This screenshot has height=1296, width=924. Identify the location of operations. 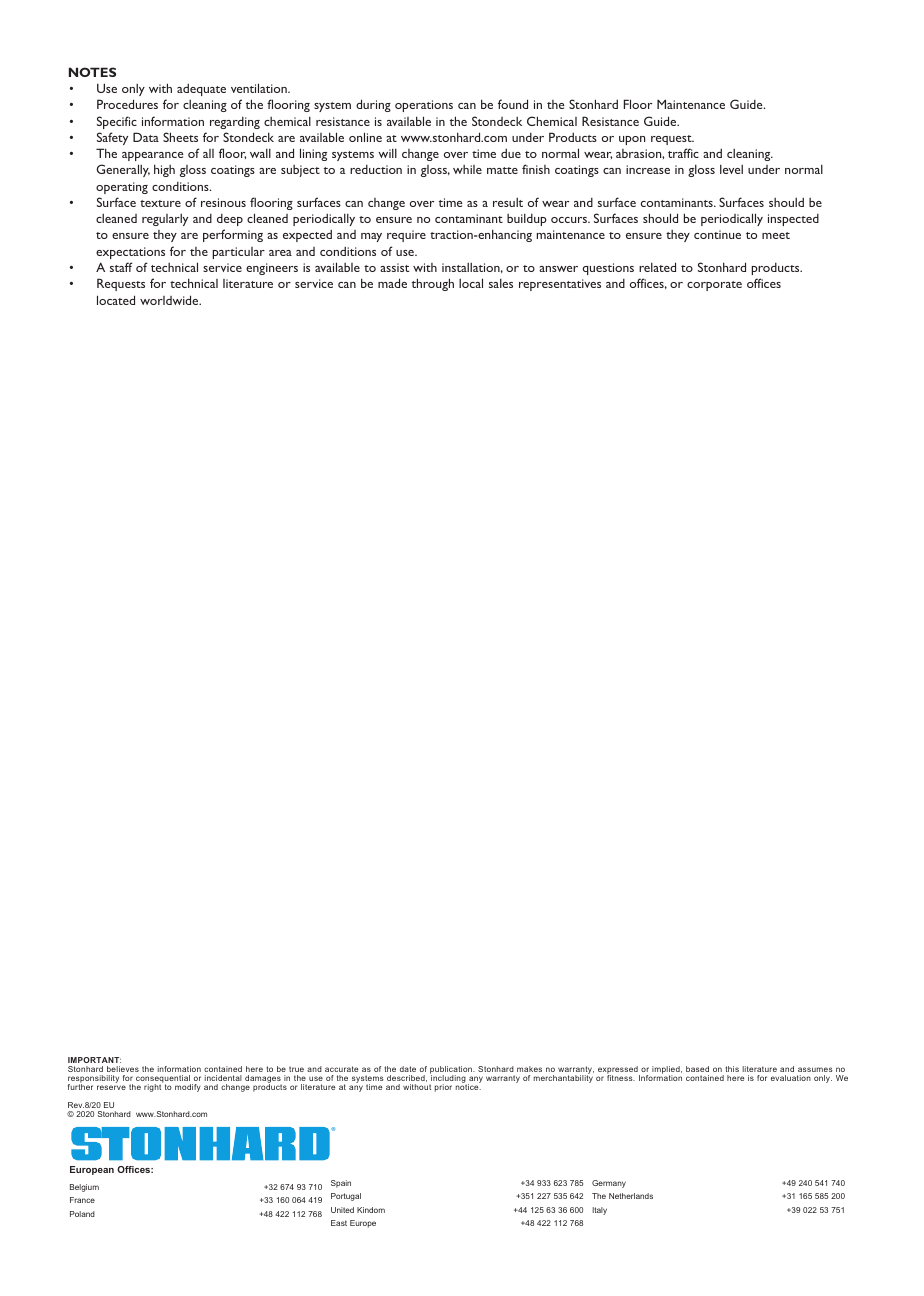
(424, 106).
